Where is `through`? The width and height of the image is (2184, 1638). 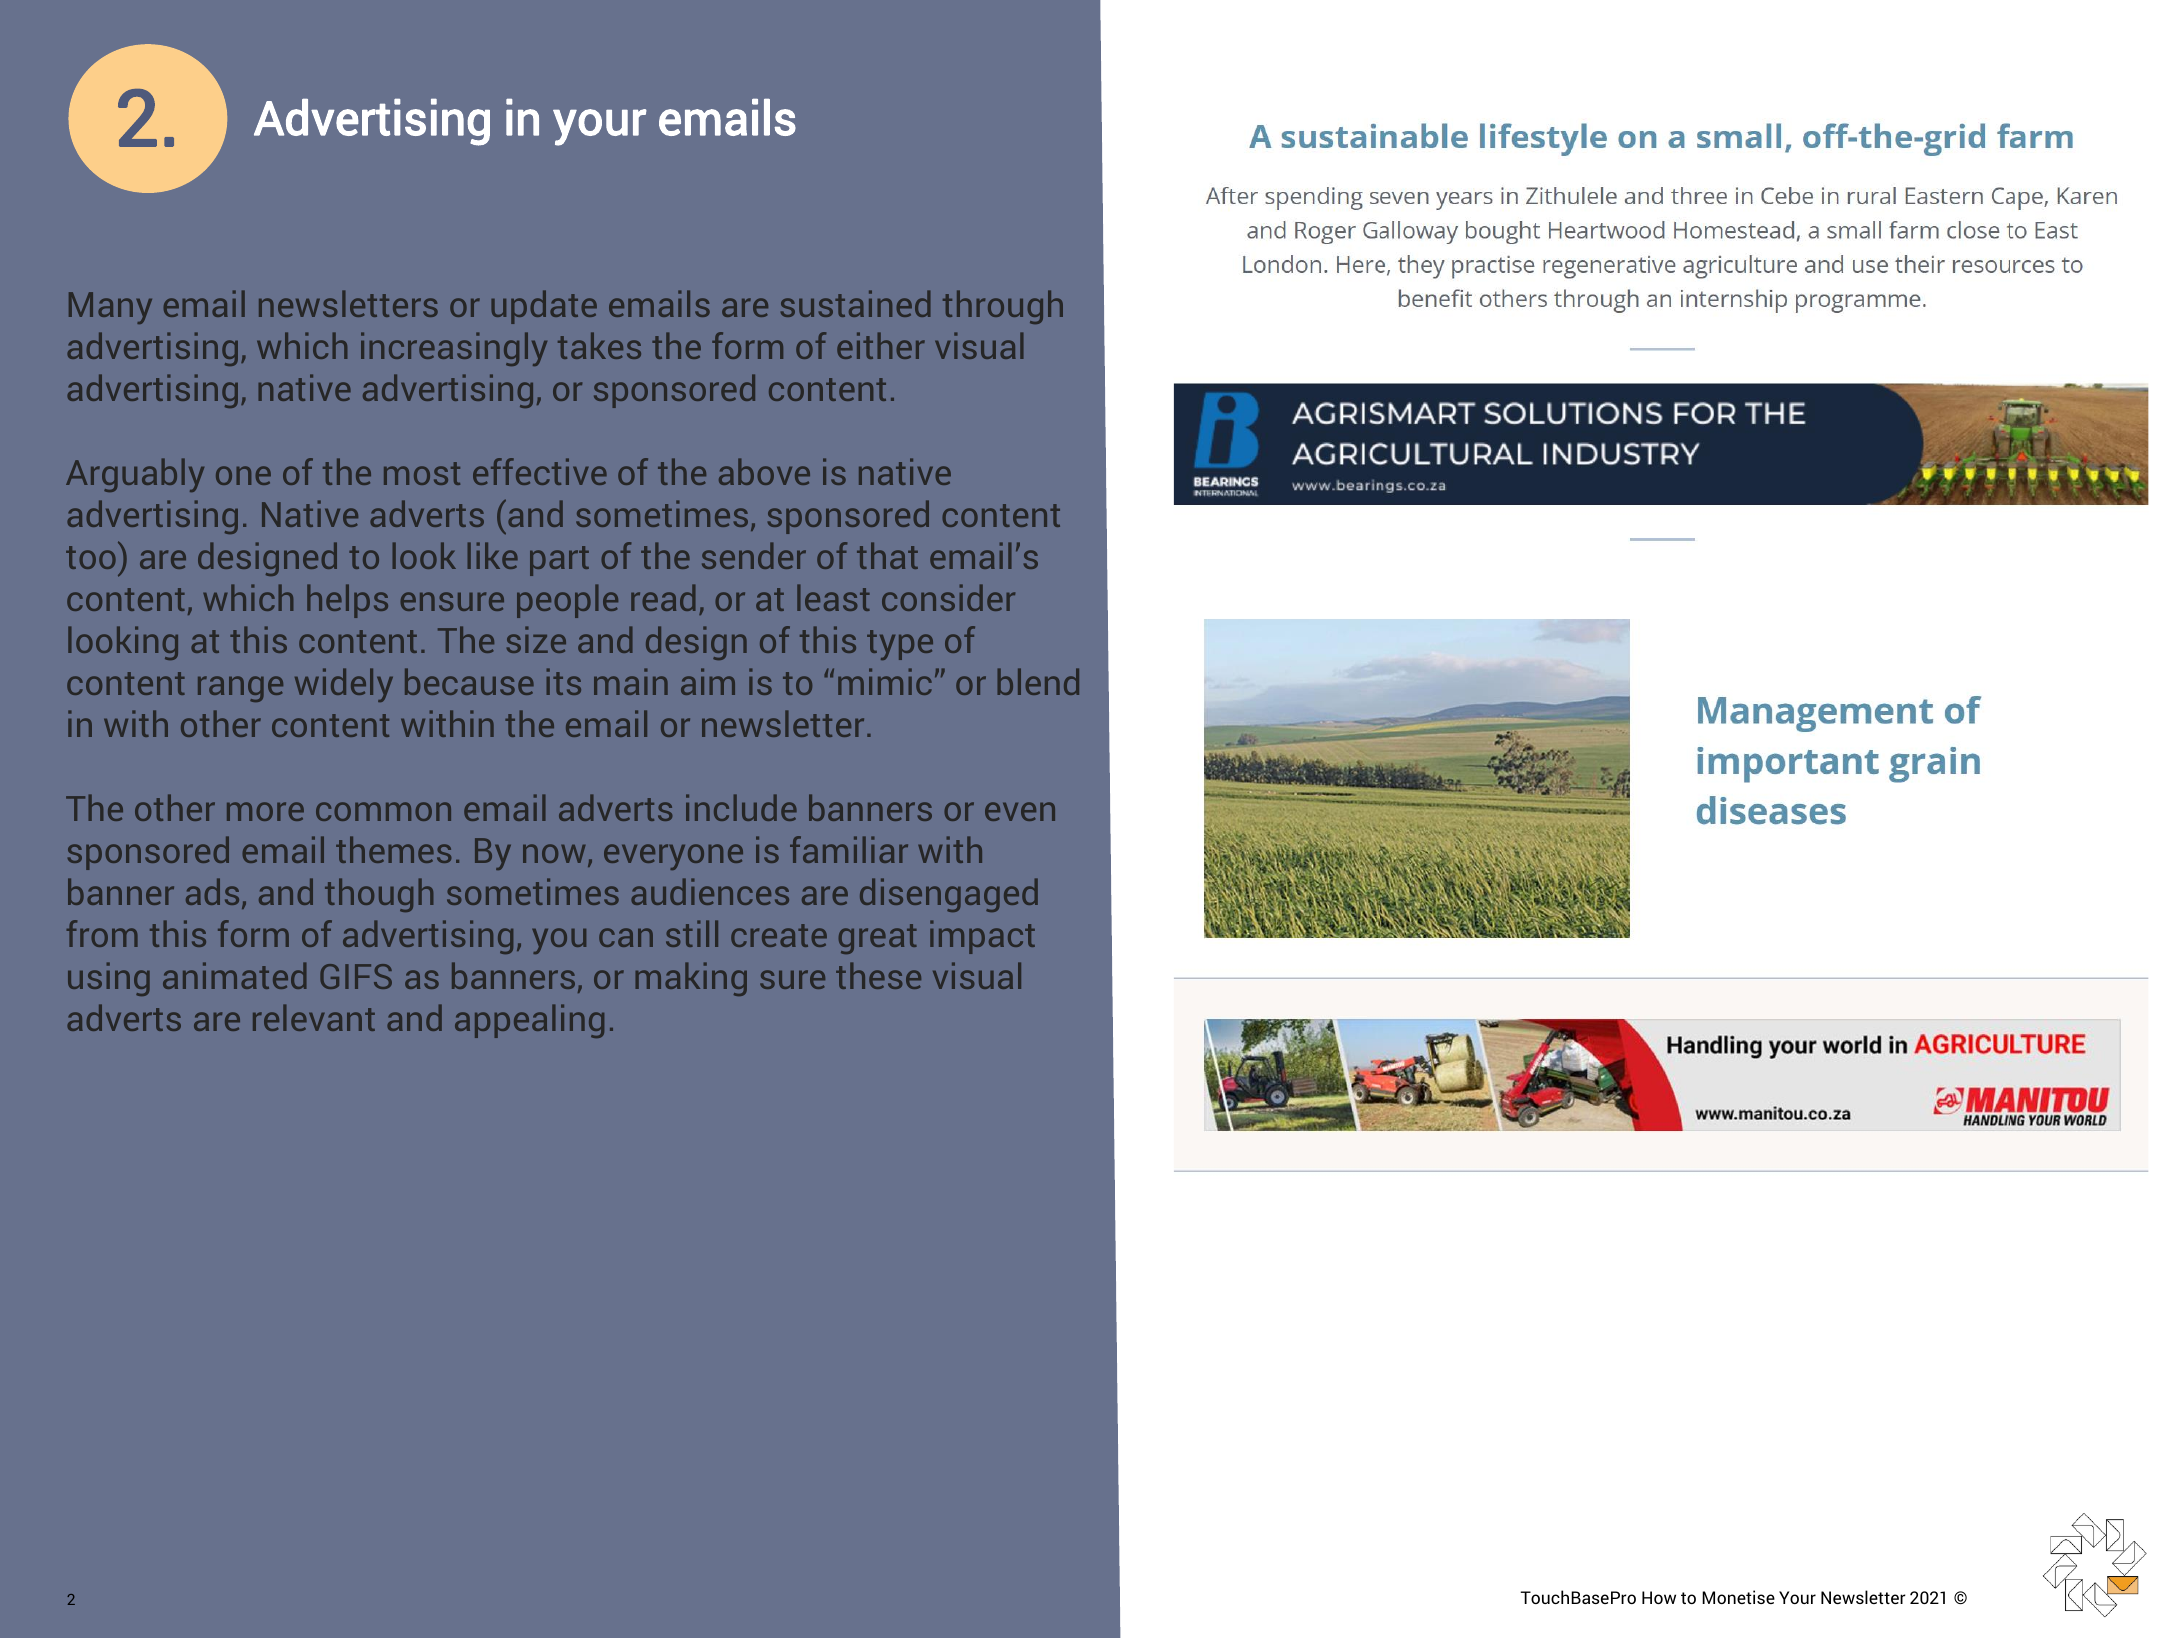
through is located at coordinates (1003, 307).
